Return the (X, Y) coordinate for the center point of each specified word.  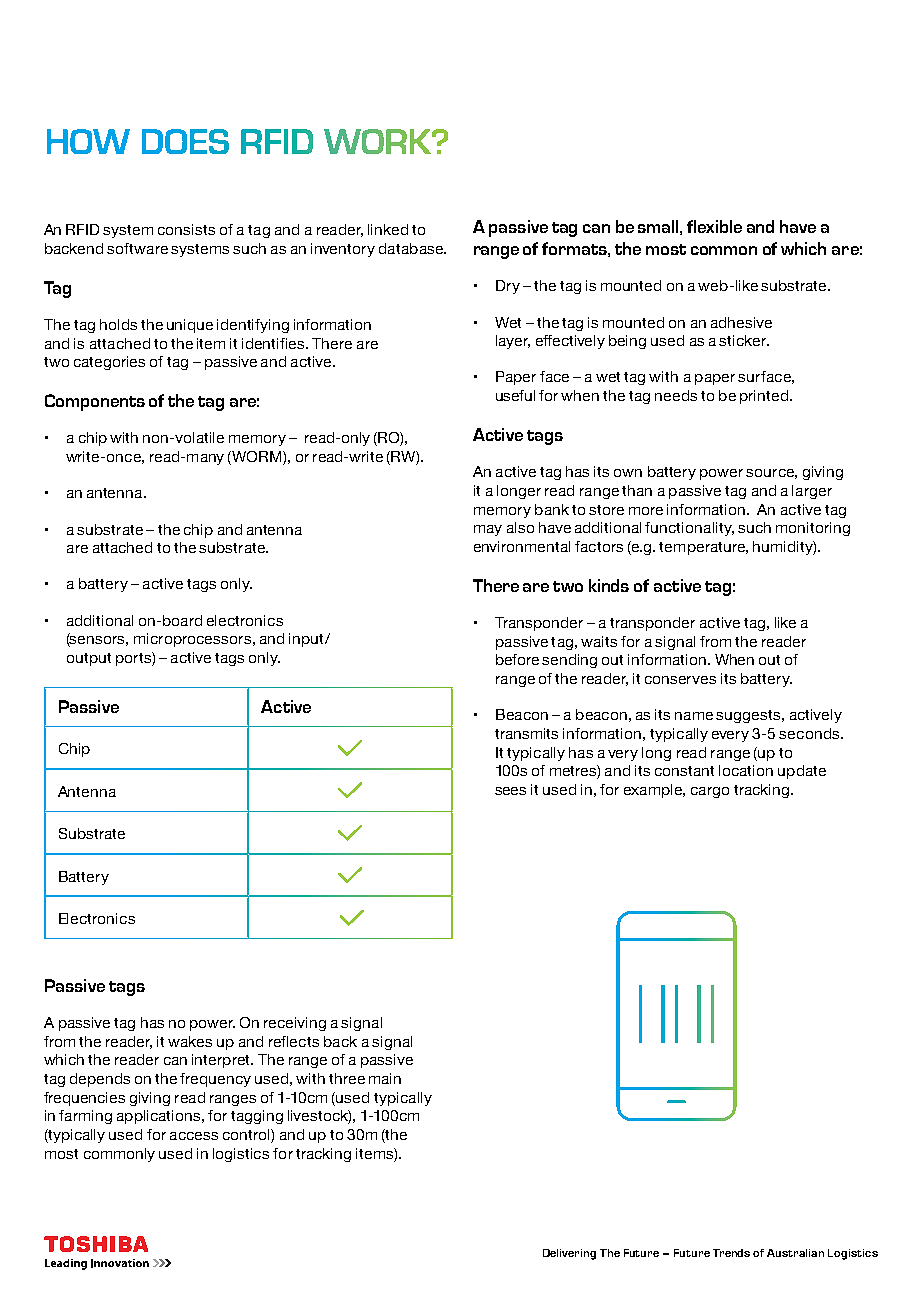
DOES (185, 141)
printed (764, 397)
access (194, 1136)
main (385, 1078)
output (89, 659)
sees (510, 791)
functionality (689, 529)
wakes (190, 1041)
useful (515, 395)
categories (109, 363)
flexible (714, 226)
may (488, 530)
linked (388, 229)
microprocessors (192, 640)
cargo (710, 792)
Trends (731, 1253)
